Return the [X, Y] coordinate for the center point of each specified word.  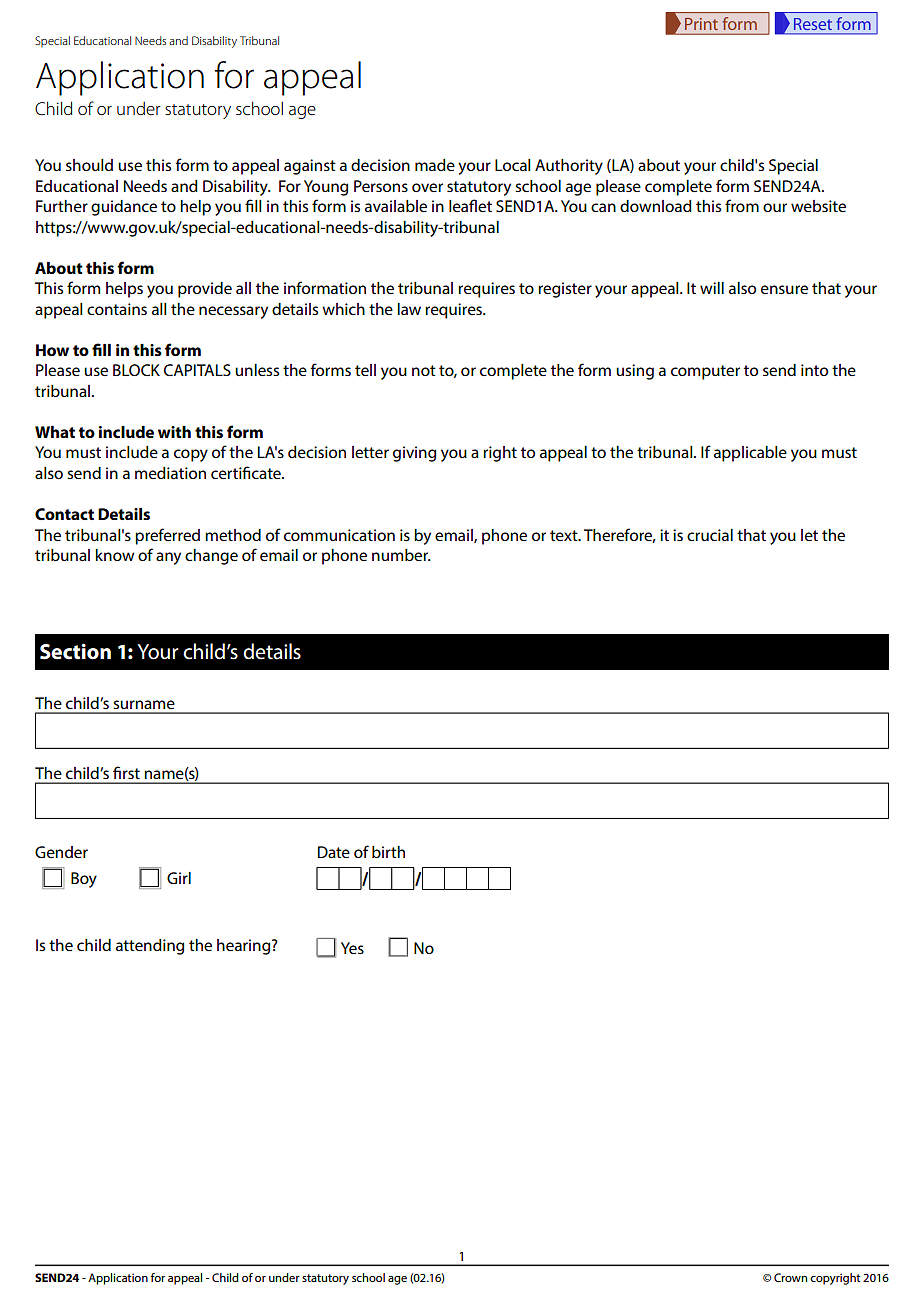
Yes [352, 948]
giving [414, 454]
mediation [170, 473]
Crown [790, 1277]
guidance [124, 208]
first [126, 772]
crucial [710, 535]
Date [334, 852]
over [427, 187]
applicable [750, 454]
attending [150, 947]
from [742, 205]
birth [388, 852]
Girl [179, 878]
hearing [245, 947]
